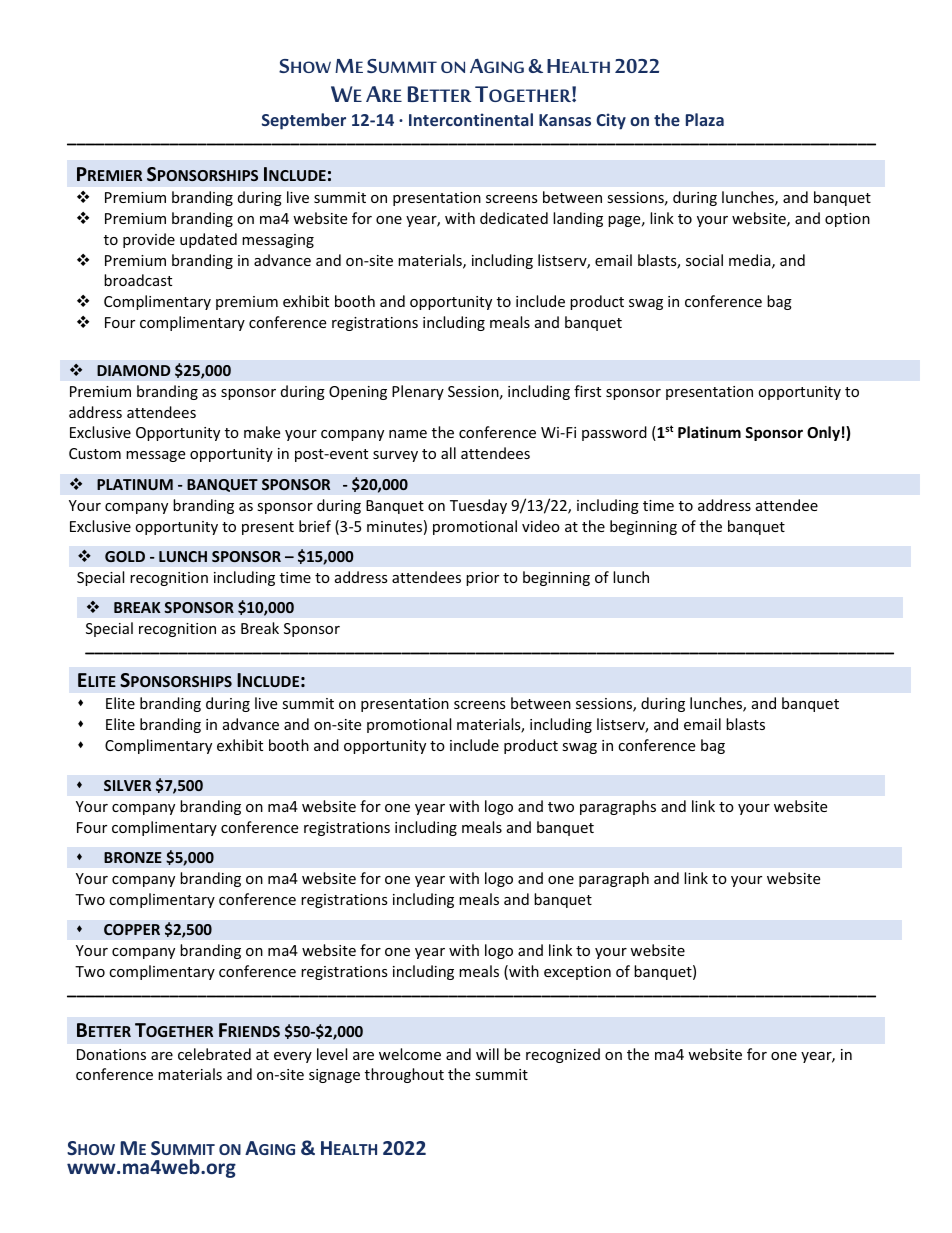 This document has width=952, height=1233. I want to click on prior, so click(482, 579).
